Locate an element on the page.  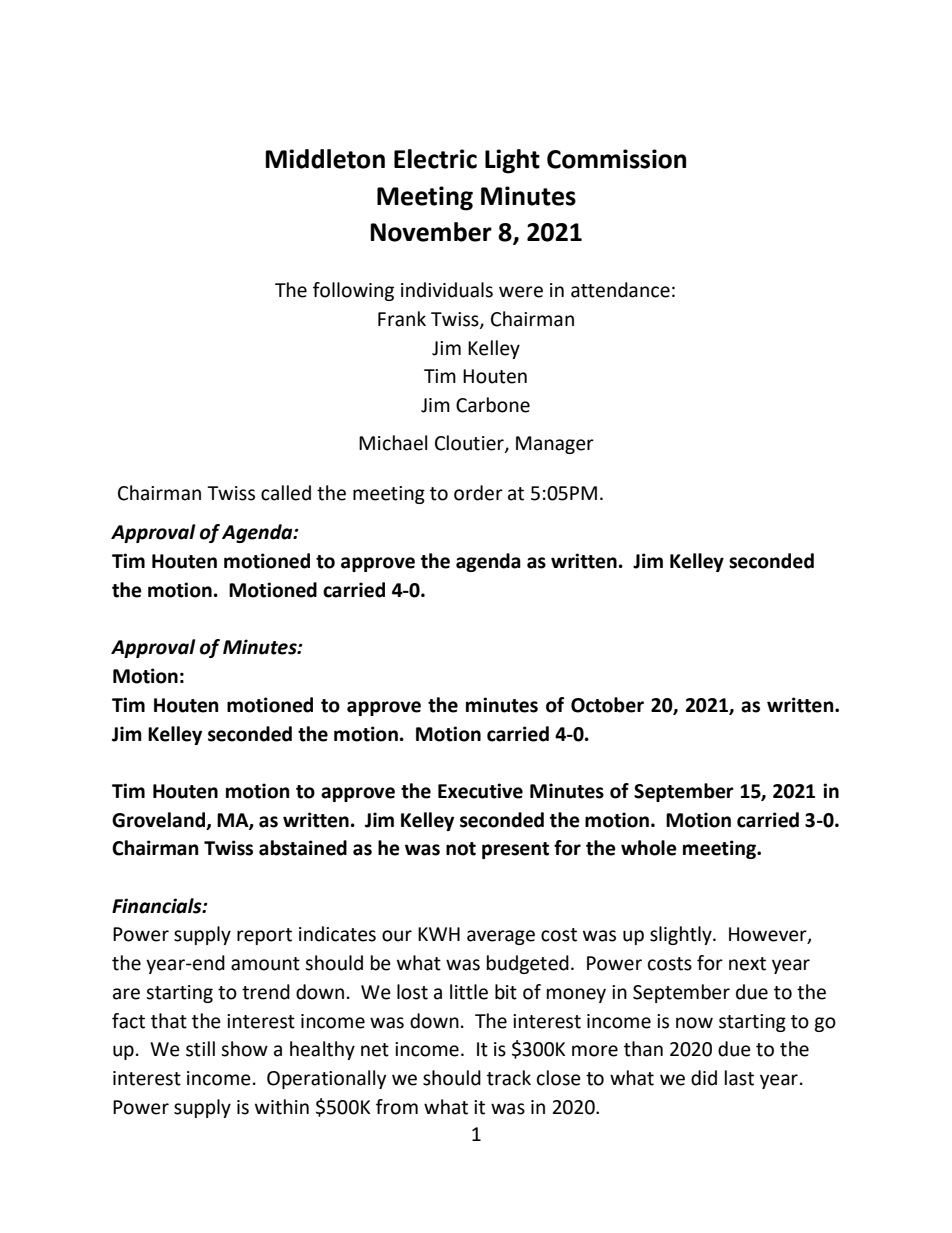
abstained is located at coordinates (303, 848).
